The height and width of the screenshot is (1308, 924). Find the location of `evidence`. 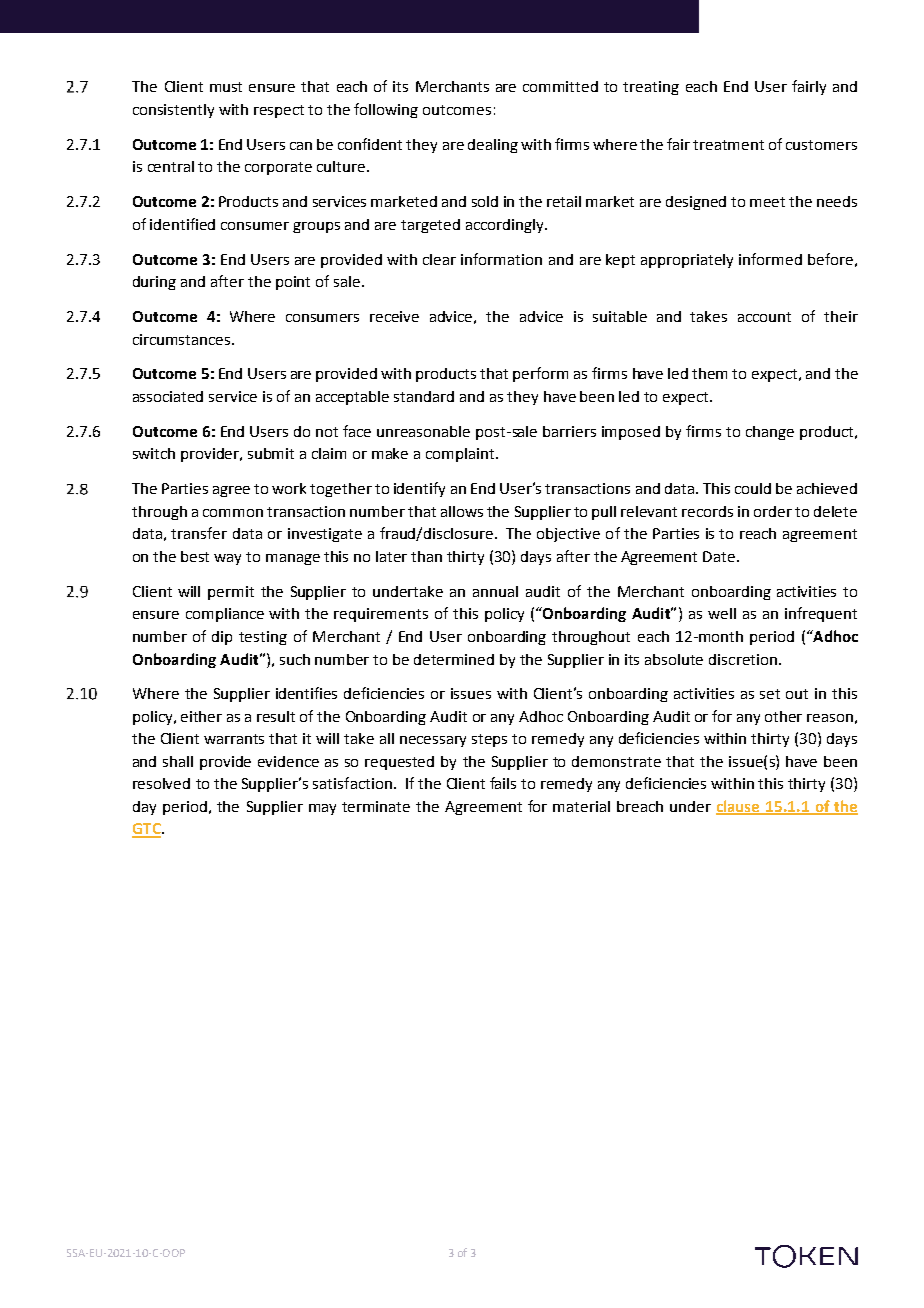

evidence is located at coordinates (288, 761).
